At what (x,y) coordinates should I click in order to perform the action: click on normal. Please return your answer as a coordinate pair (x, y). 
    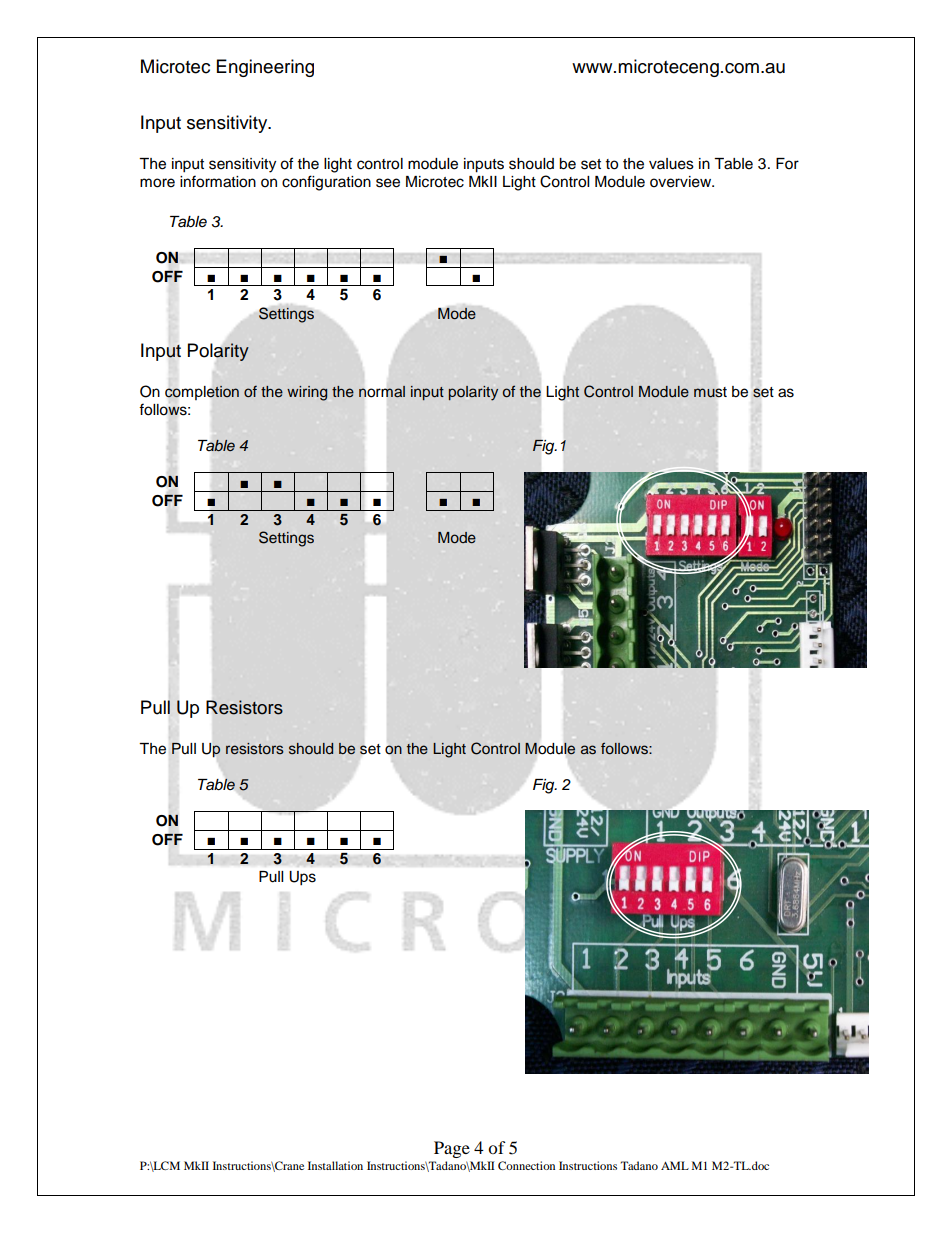
    Looking at the image, I should click on (382, 392).
